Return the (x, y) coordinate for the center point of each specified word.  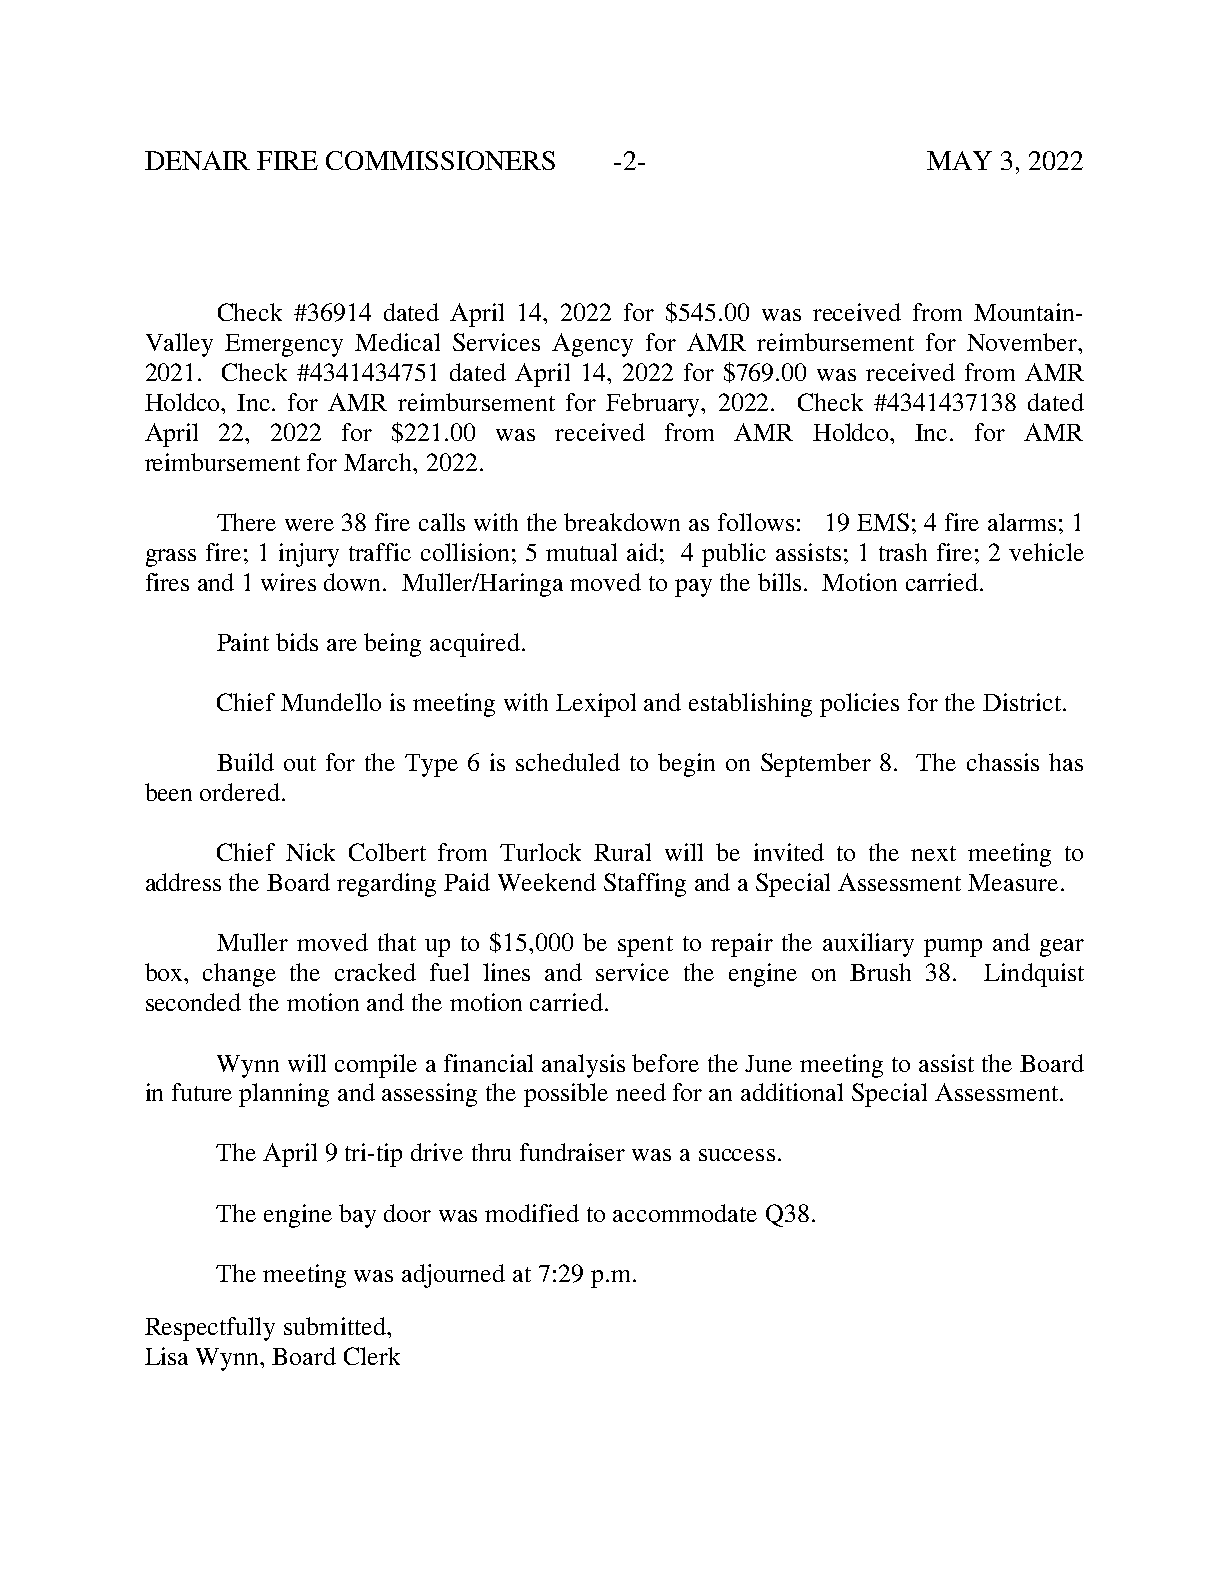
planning (284, 1095)
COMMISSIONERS (440, 160)
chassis (1003, 762)
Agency (592, 345)
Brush (880, 972)
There (246, 522)
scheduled (568, 762)
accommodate (685, 1213)
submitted (336, 1326)
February (654, 405)
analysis (583, 1066)
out (300, 763)
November (1023, 342)
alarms (1022, 522)
